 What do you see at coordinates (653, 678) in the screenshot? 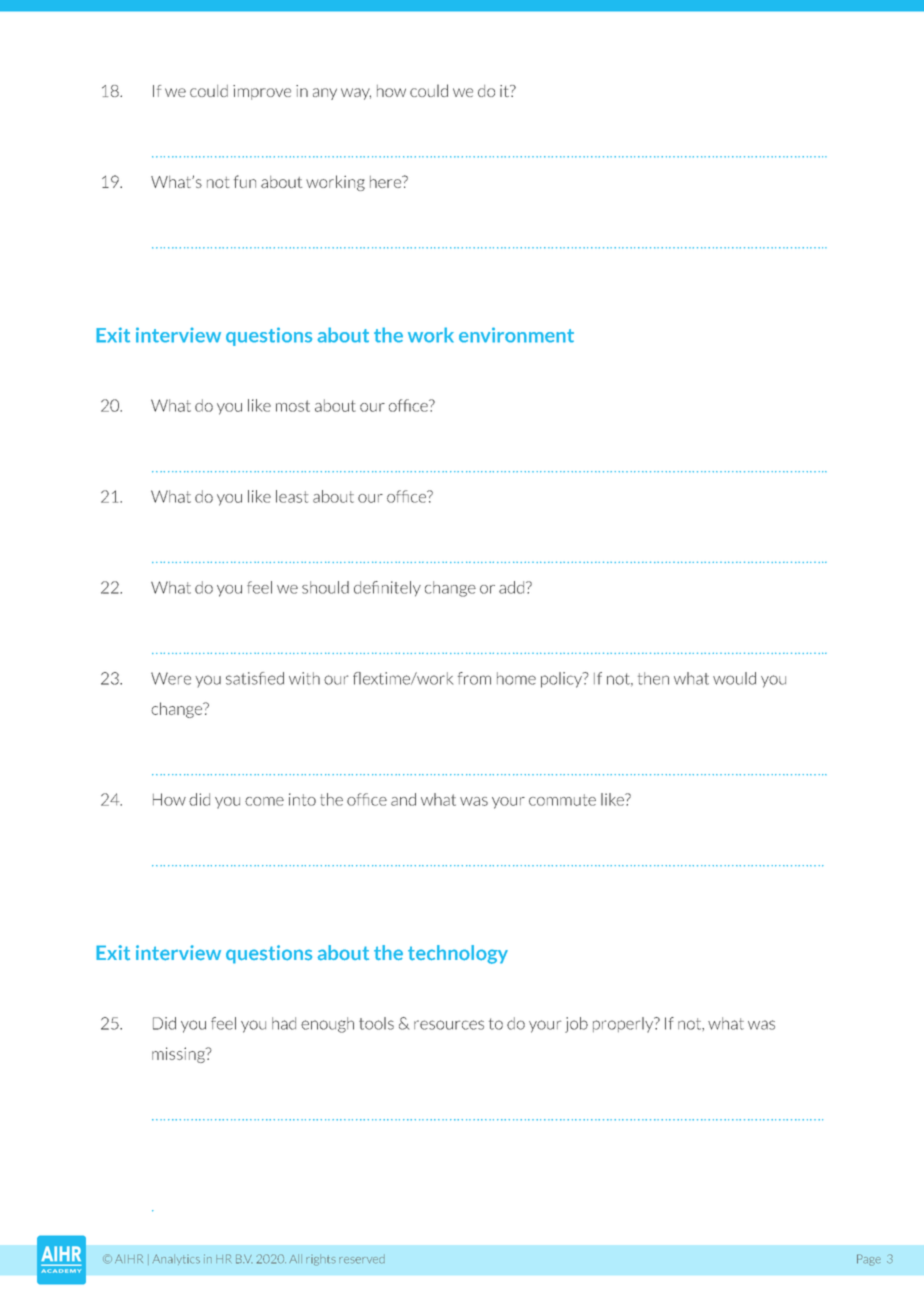
I see `then` at bounding box center [653, 678].
